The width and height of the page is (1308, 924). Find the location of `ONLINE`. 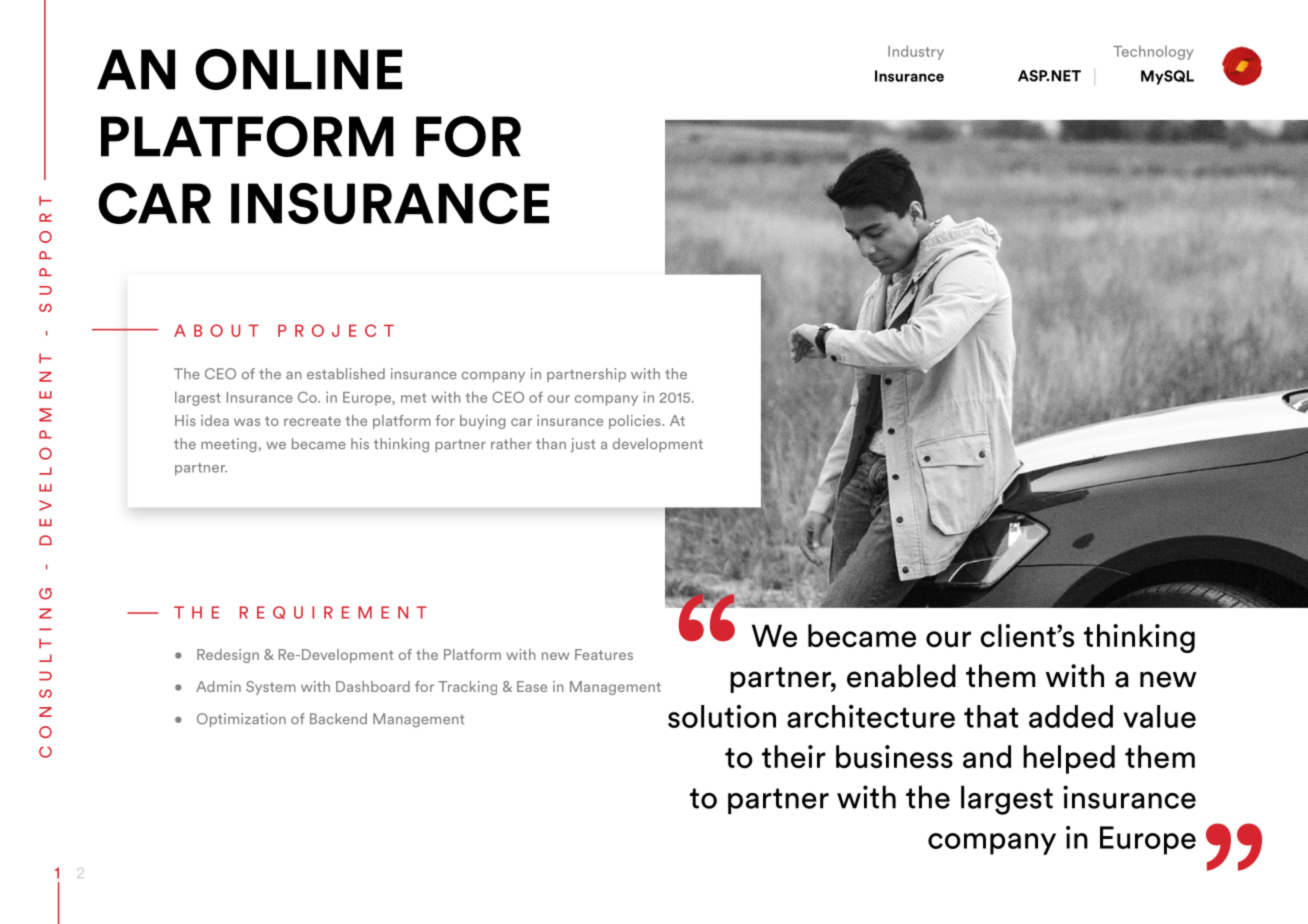

ONLINE is located at coordinates (298, 69).
